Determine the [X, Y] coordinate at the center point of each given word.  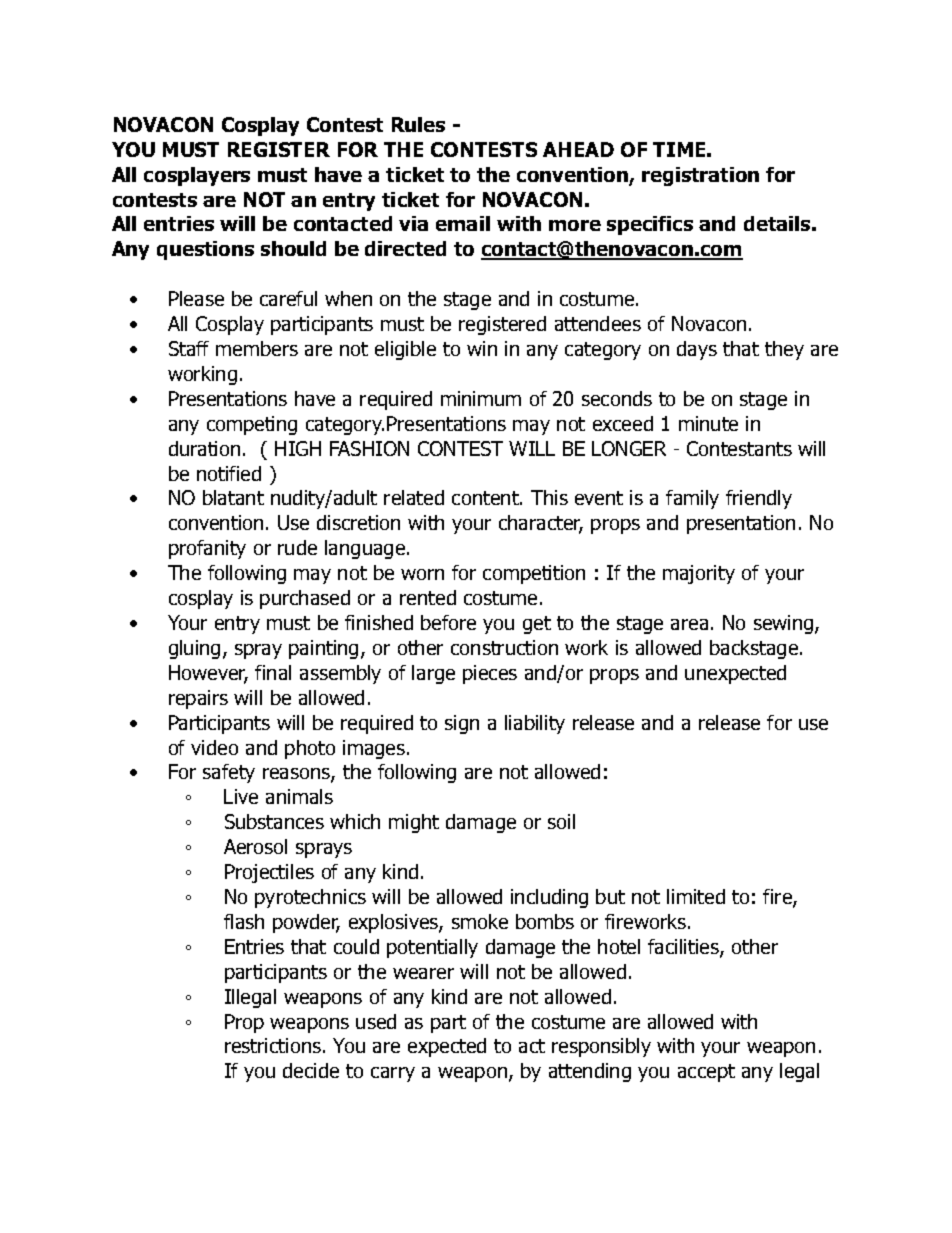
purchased [305, 599]
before [448, 622]
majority [699, 574]
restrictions [274, 1045]
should [293, 248]
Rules [418, 124]
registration [700, 176]
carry [393, 1074]
